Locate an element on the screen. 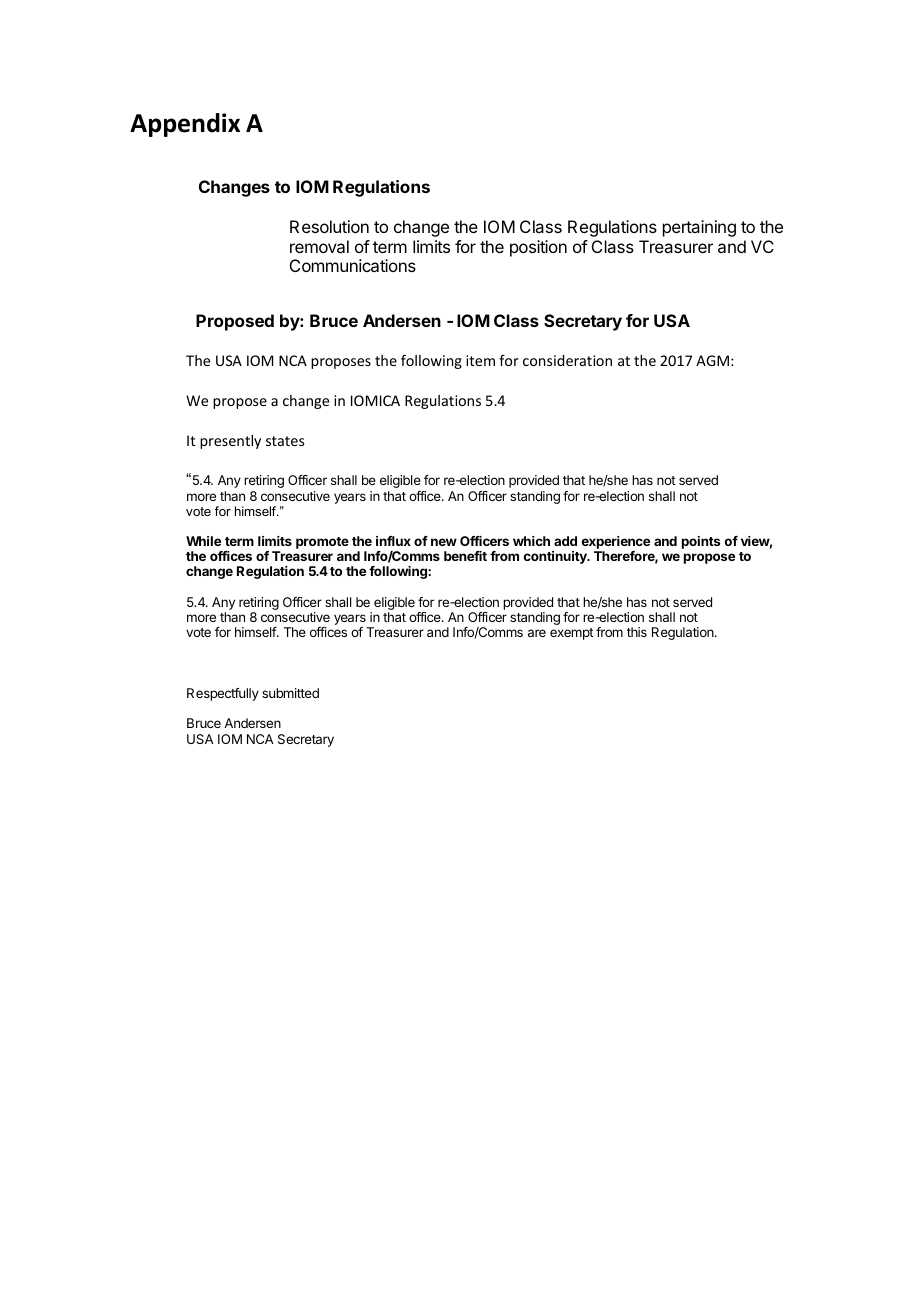  Respectfully is located at coordinates (223, 694).
